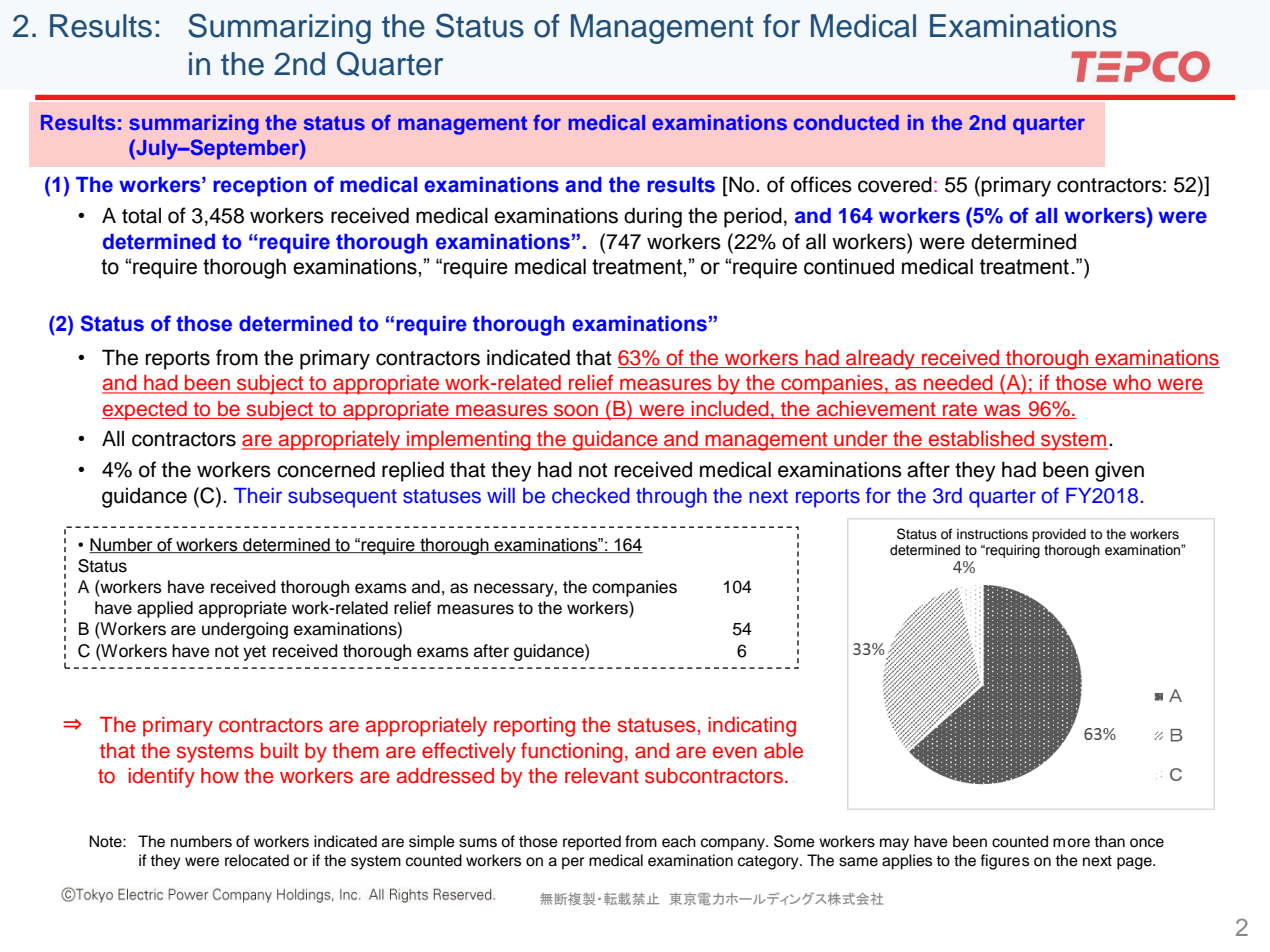 This screenshot has height=952, width=1270. I want to click on yet, so click(254, 653).
